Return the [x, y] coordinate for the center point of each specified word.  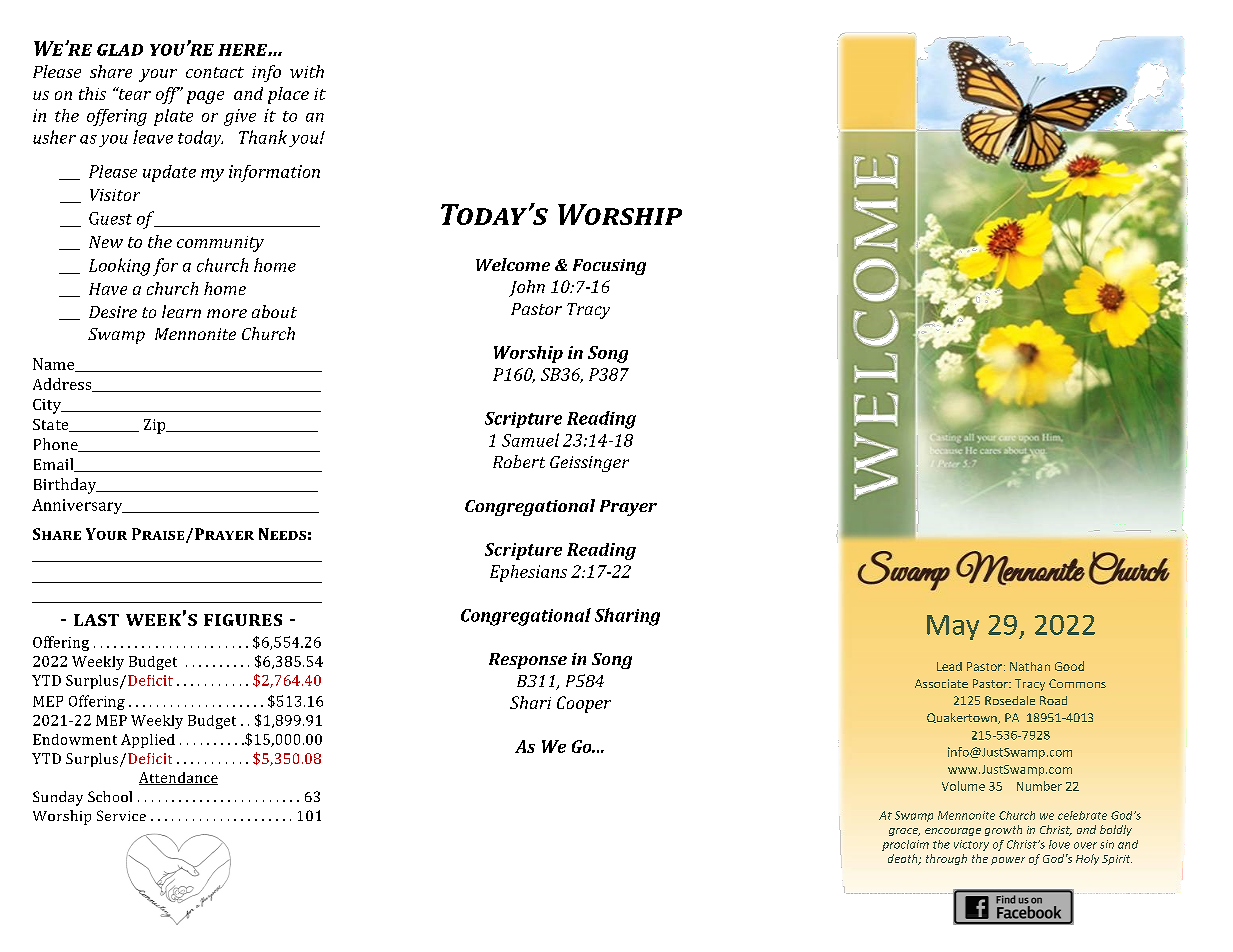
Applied [148, 741]
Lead [949, 666]
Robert [519, 461]
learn [181, 311]
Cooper [584, 704]
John [527, 288]
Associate [941, 683]
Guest [110, 218]
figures [243, 620]
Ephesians [528, 573]
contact [215, 72]
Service [121, 815]
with [307, 71]
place [288, 95]
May [953, 627]
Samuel [530, 440]
